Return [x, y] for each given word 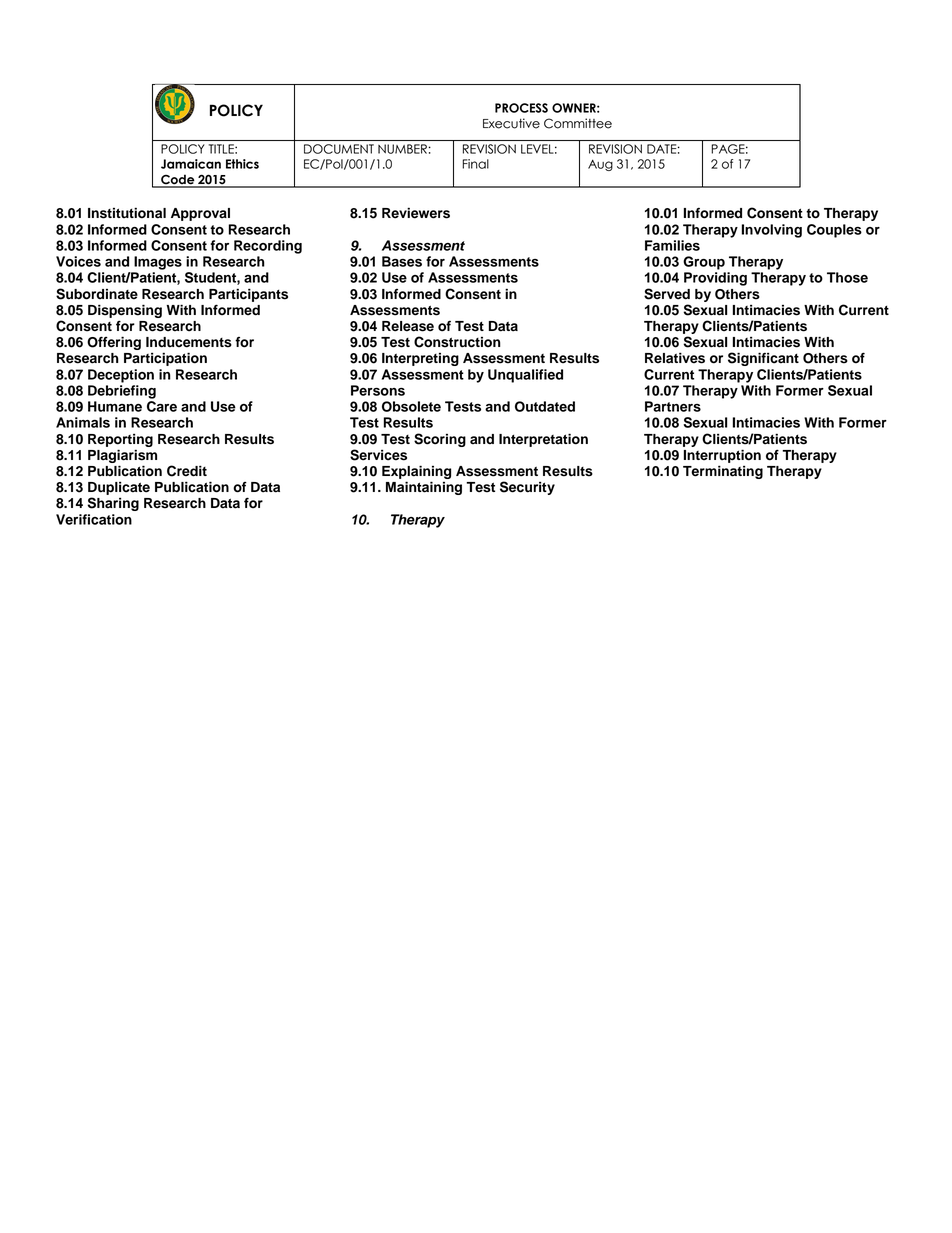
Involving [772, 231]
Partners [673, 406]
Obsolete [411, 406]
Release [408, 326]
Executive [511, 123]
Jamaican [191, 164]
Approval [200, 214]
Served [667, 294]
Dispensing [125, 311]
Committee [578, 123]
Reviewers [416, 213]
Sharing [113, 504]
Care [162, 406]
